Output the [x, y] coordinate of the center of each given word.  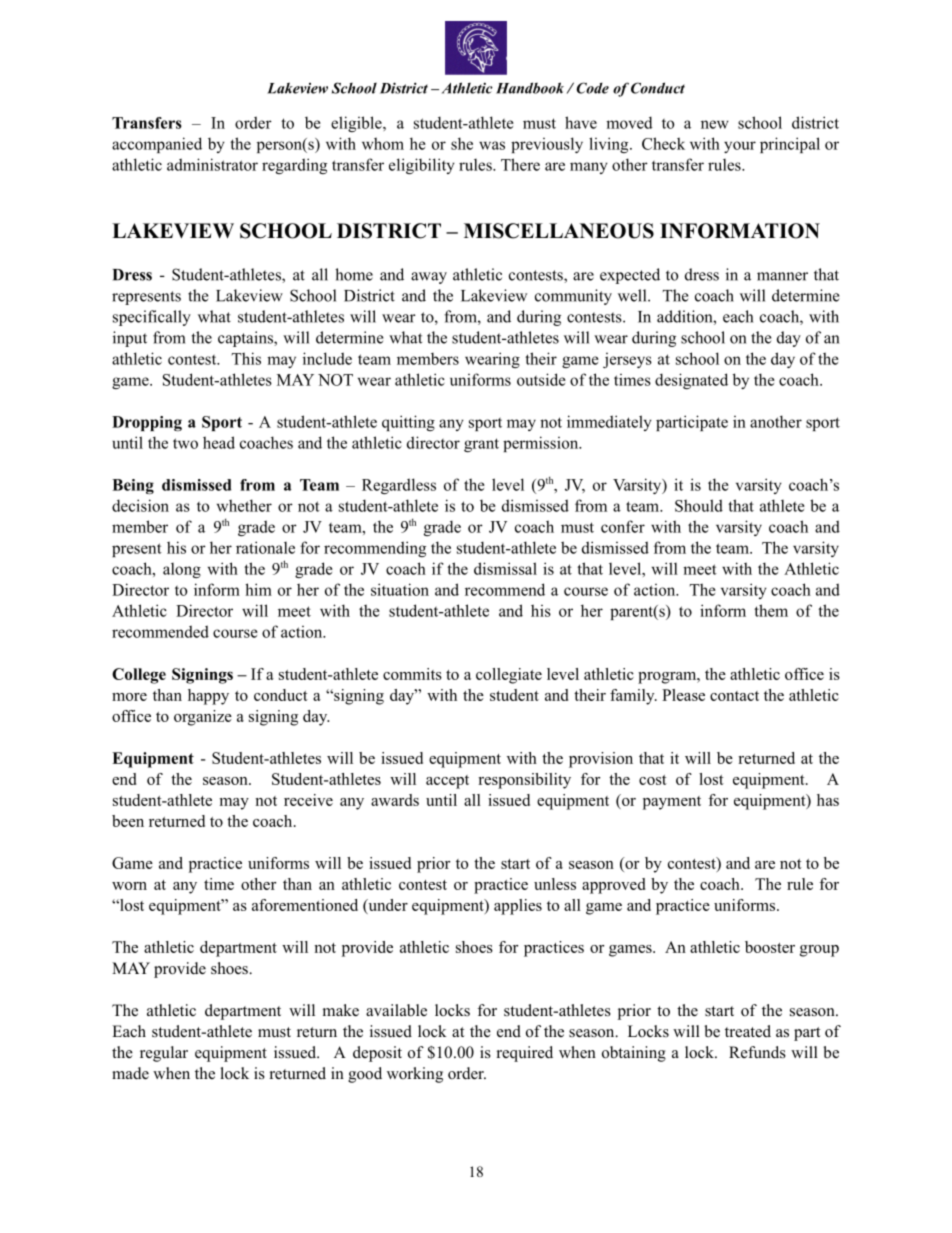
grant [481, 445]
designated [691, 381]
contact [734, 696]
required [525, 1054]
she [462, 143]
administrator [212, 164]
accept [447, 782]
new [715, 124]
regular [164, 1054]
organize [203, 718]
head [219, 442]
